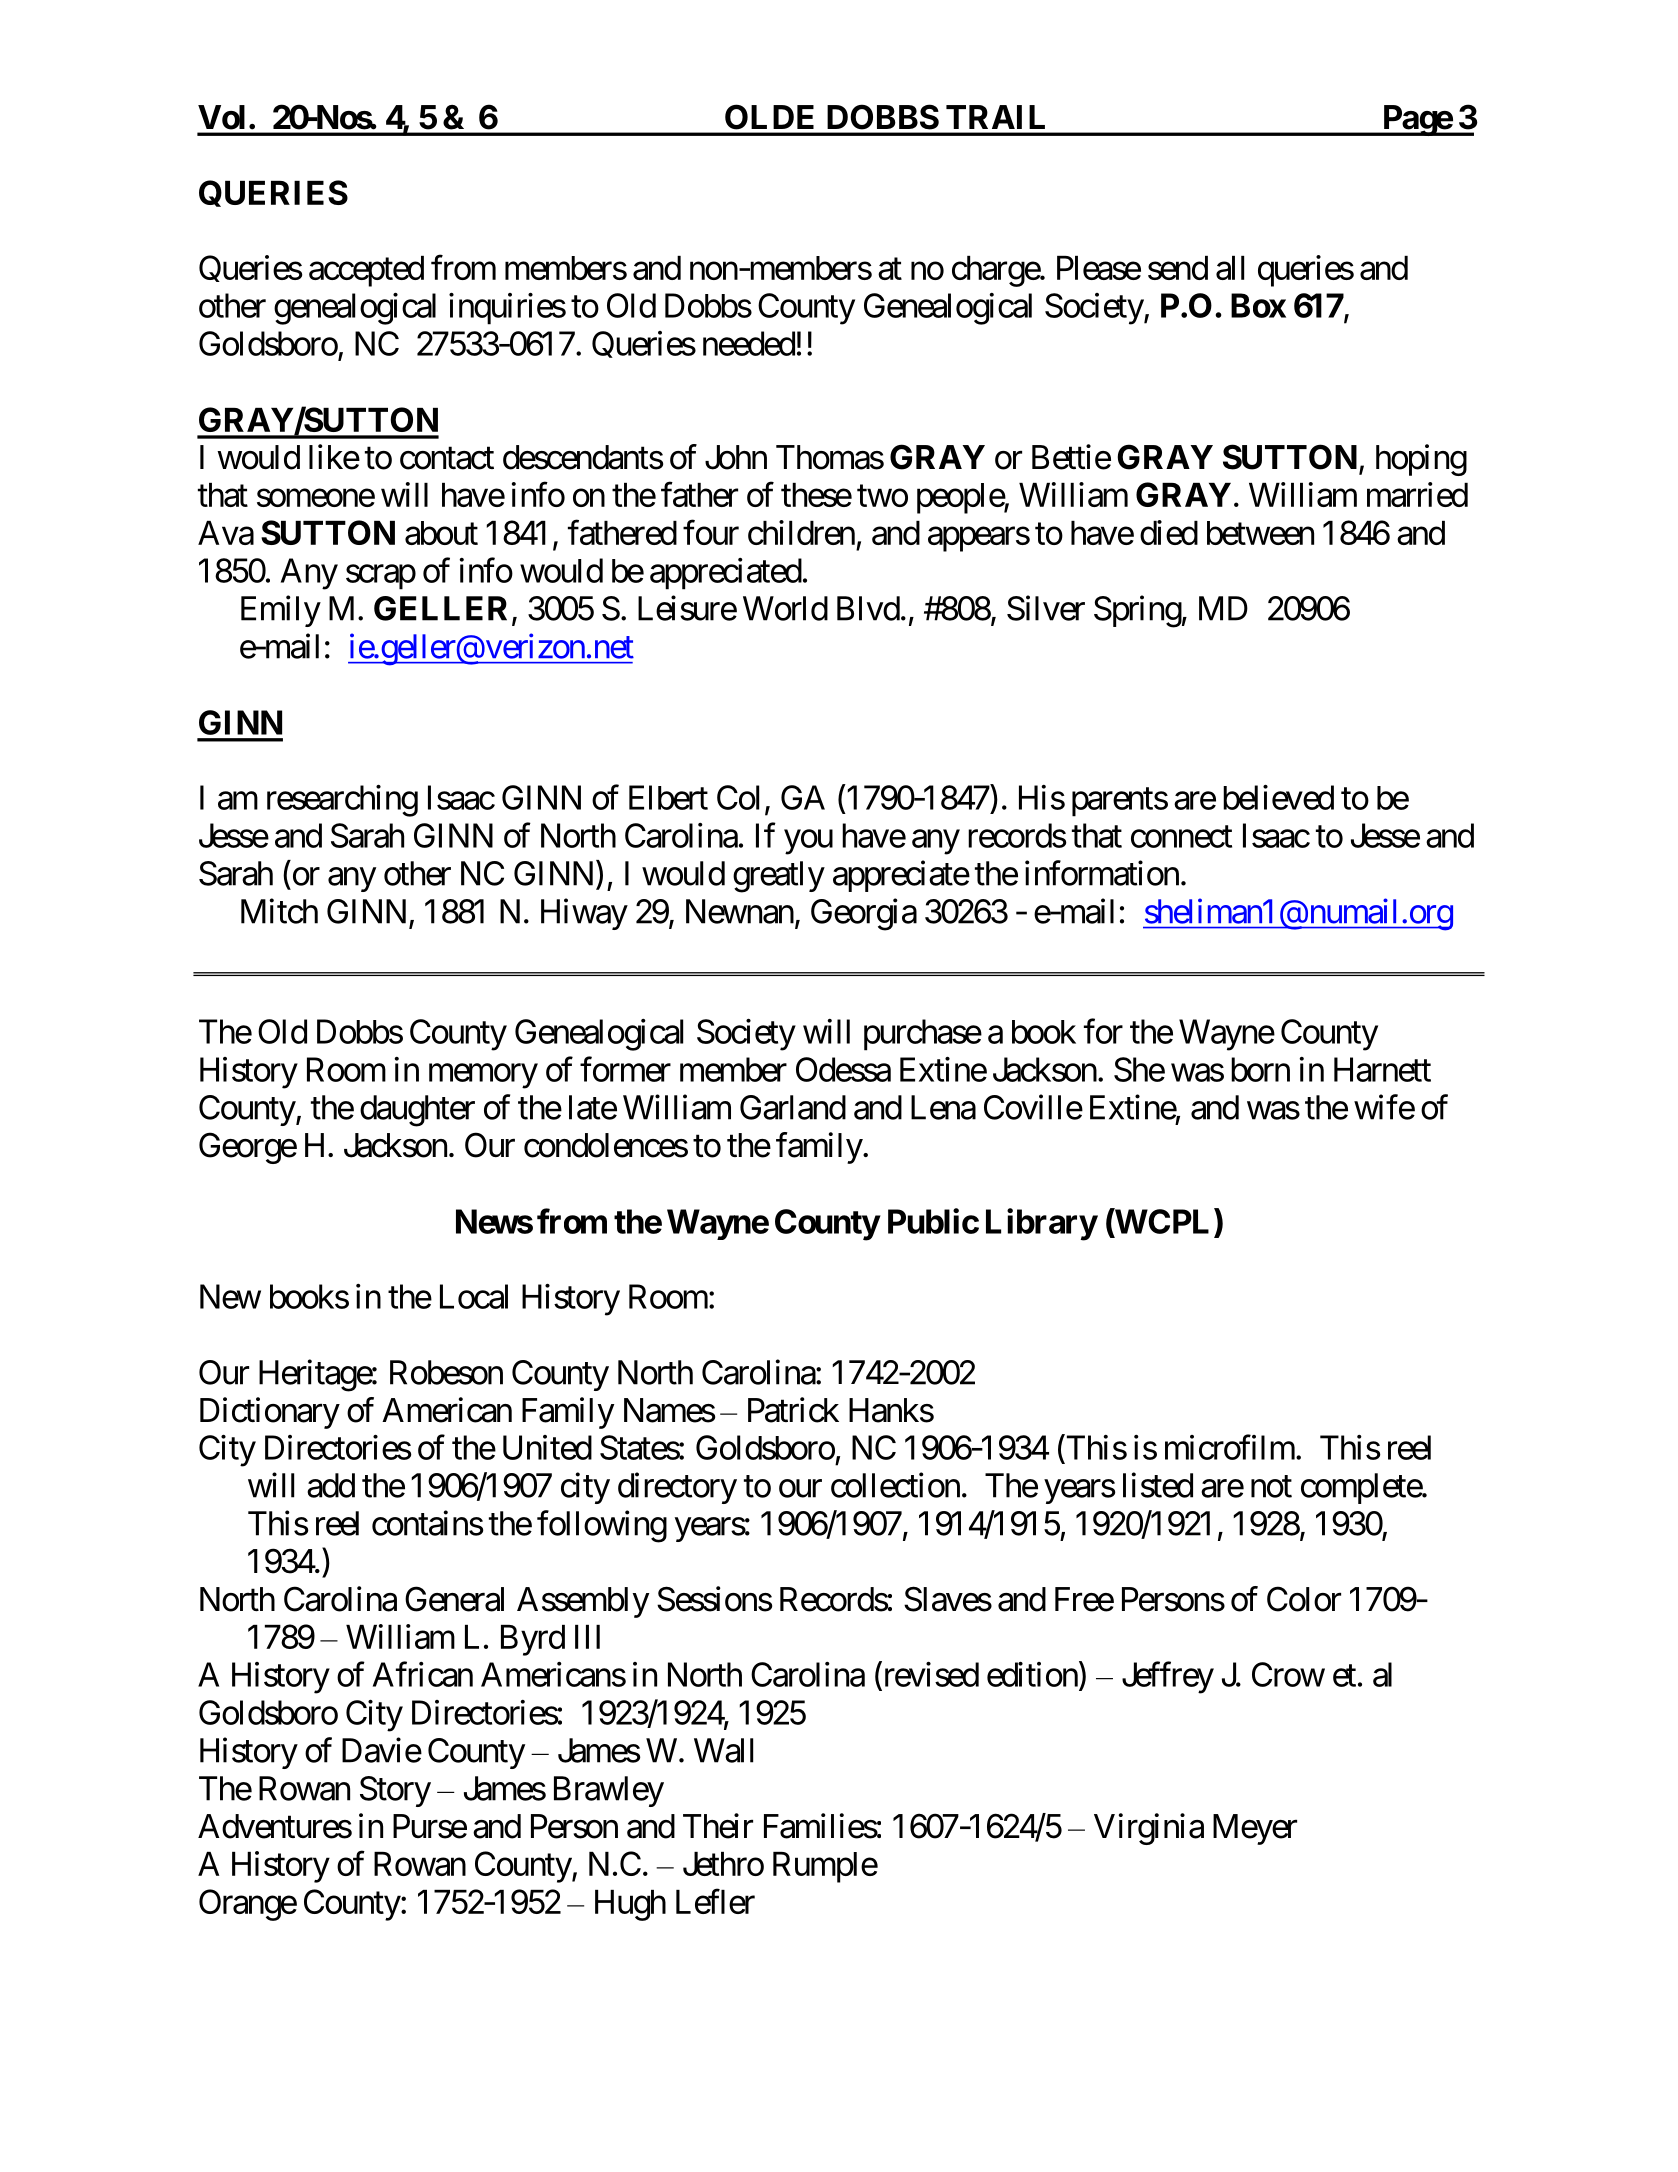 The height and width of the screenshot is (2172, 1678). Describe the element at coordinates (423, 1674) in the screenshot. I see `African` at that location.
